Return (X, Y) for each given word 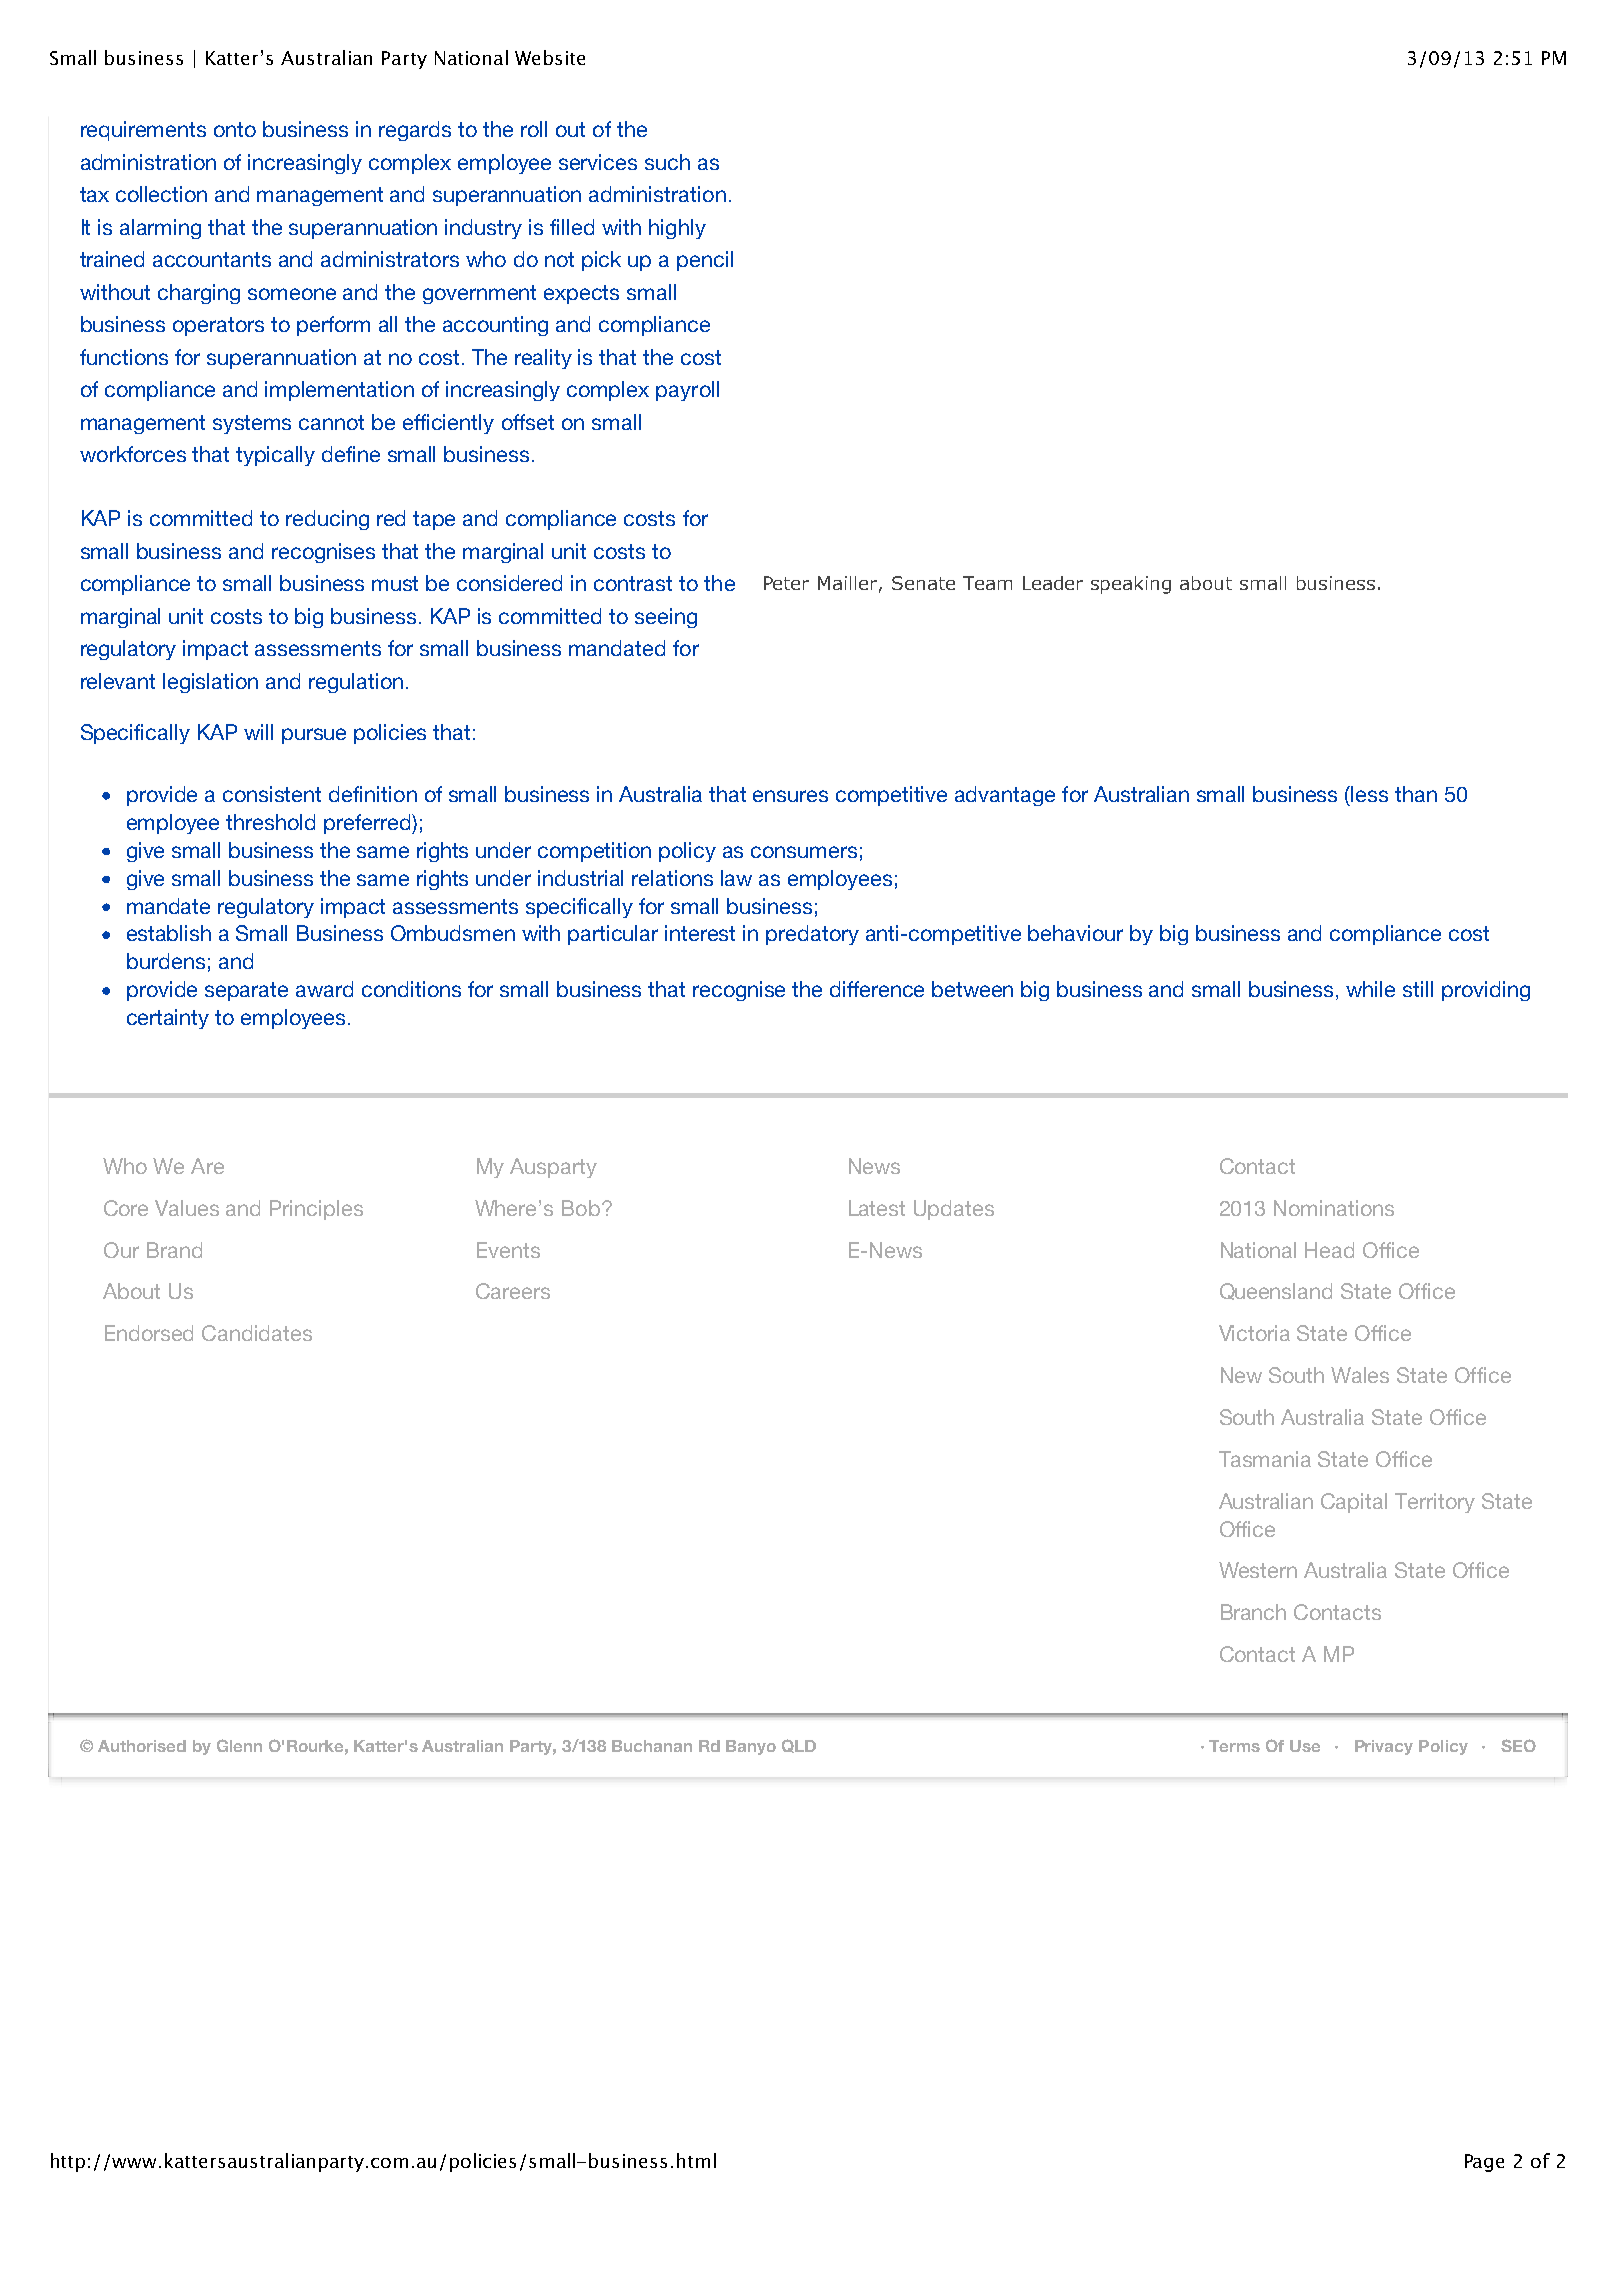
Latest (877, 1208)
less (1369, 794)
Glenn (239, 1745)
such (667, 162)
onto (235, 129)
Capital (1354, 1503)
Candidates (257, 1333)
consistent (272, 794)
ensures (790, 796)
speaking (1131, 585)
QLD (799, 1746)
